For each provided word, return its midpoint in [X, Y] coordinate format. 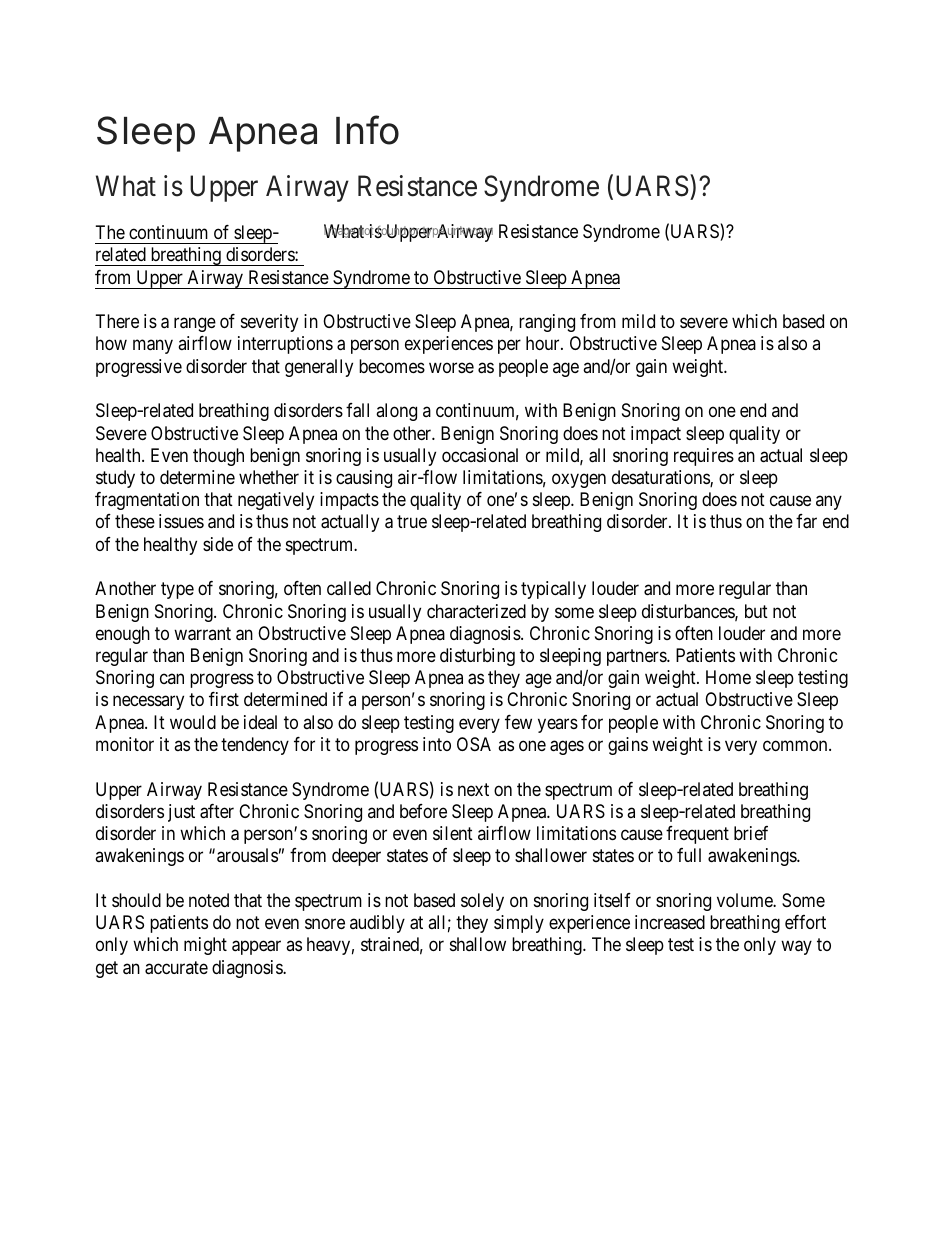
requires [704, 457]
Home [728, 677]
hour [544, 343]
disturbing [477, 657]
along [396, 412]
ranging [547, 323]
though [218, 457]
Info [367, 130]
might [205, 946]
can [172, 679]
